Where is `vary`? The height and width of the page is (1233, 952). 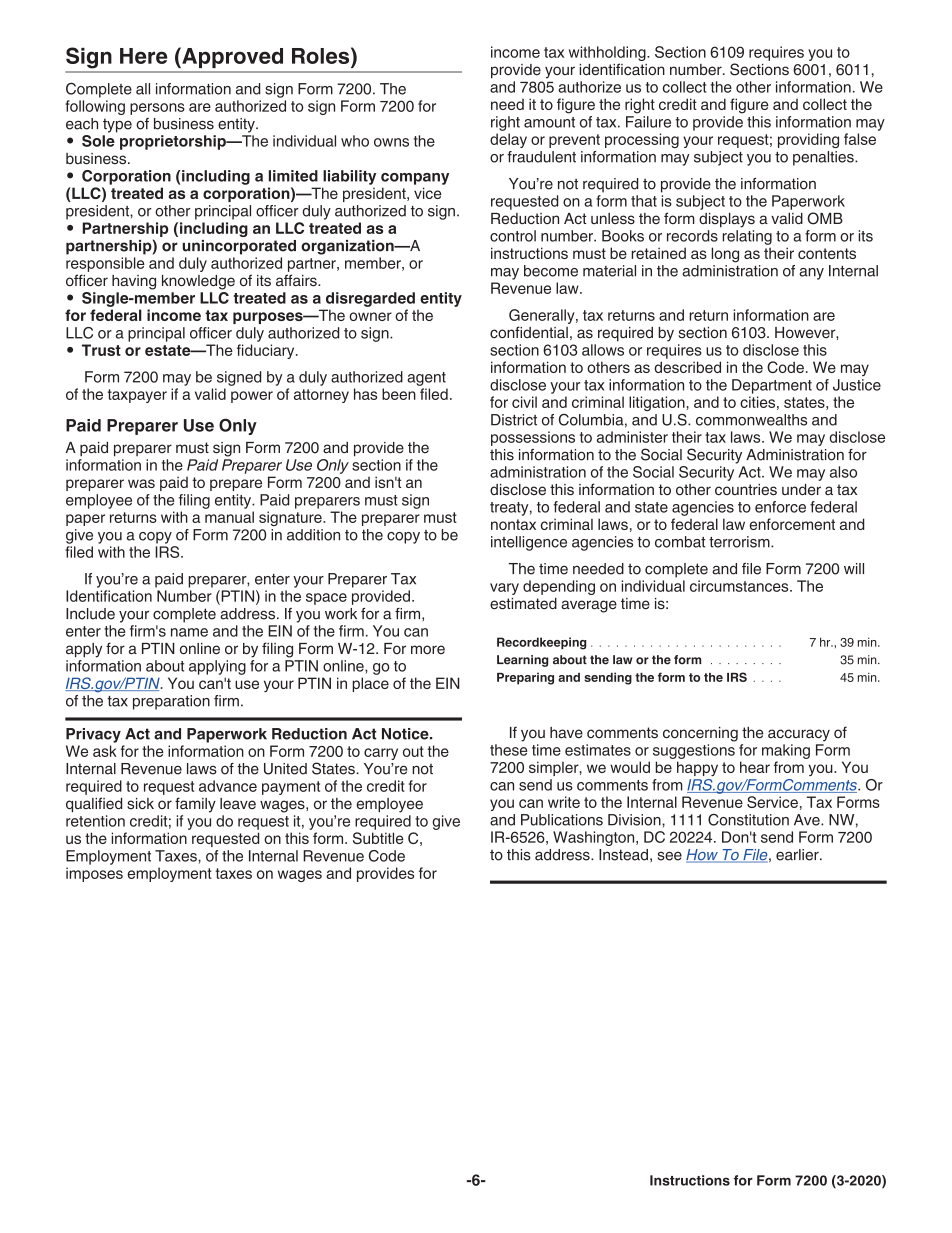 vary is located at coordinates (504, 589).
